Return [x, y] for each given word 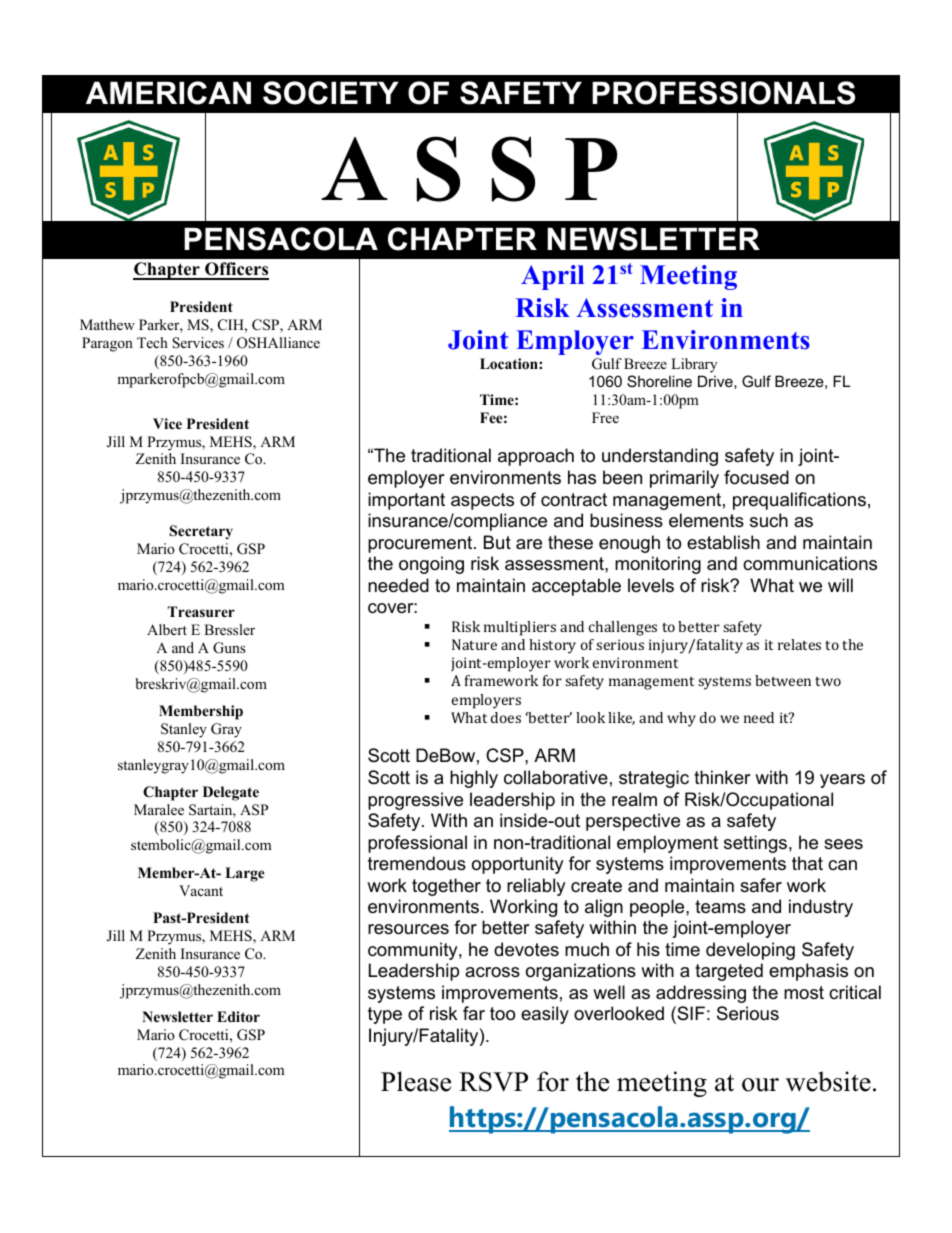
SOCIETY [331, 93]
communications [810, 563]
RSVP [493, 1082]
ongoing [431, 565]
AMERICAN [168, 93]
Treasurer [201, 611]
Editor [238, 1016]
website [828, 1081]
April [552, 277]
